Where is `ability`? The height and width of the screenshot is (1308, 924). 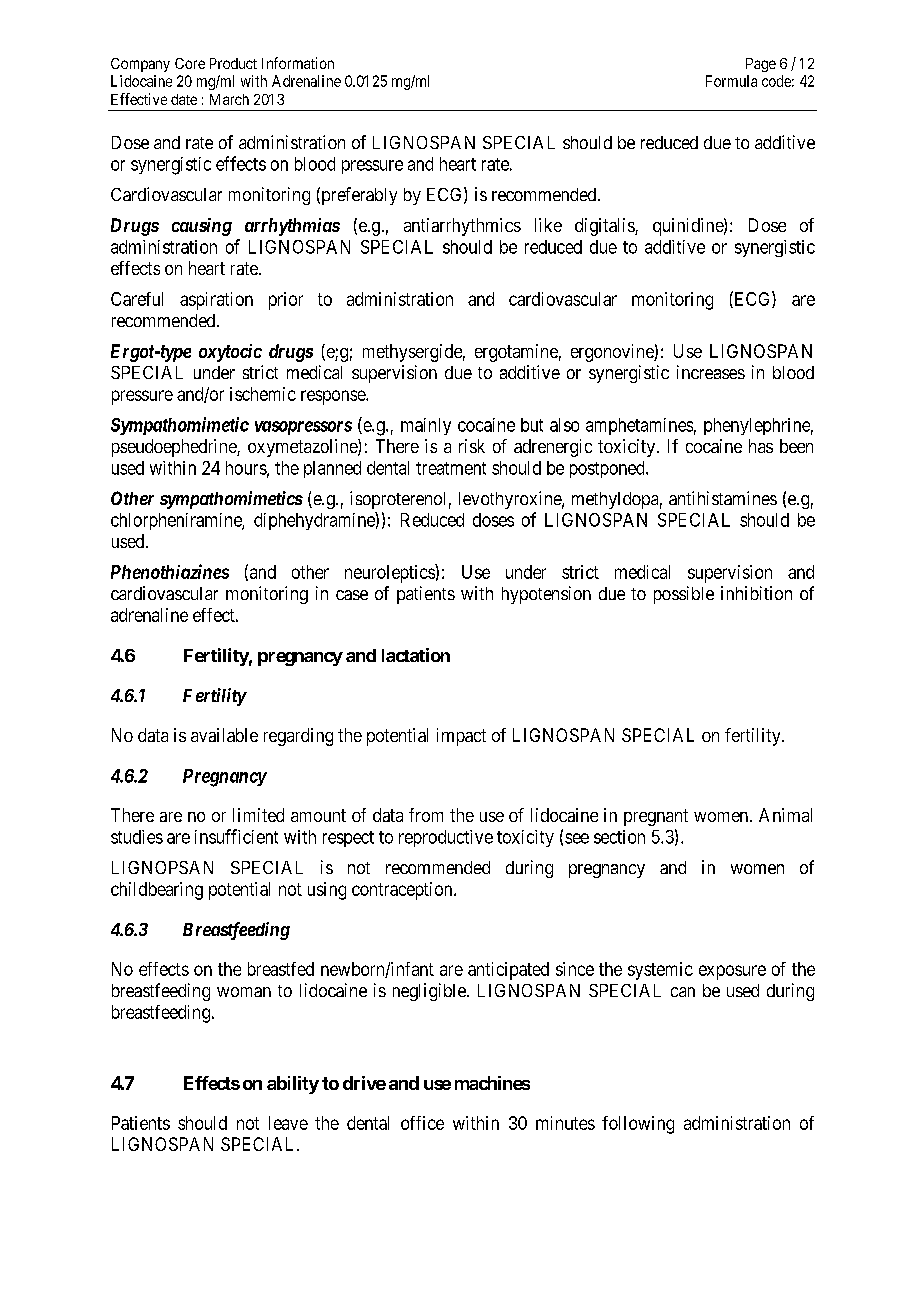 ability is located at coordinates (293, 1085).
